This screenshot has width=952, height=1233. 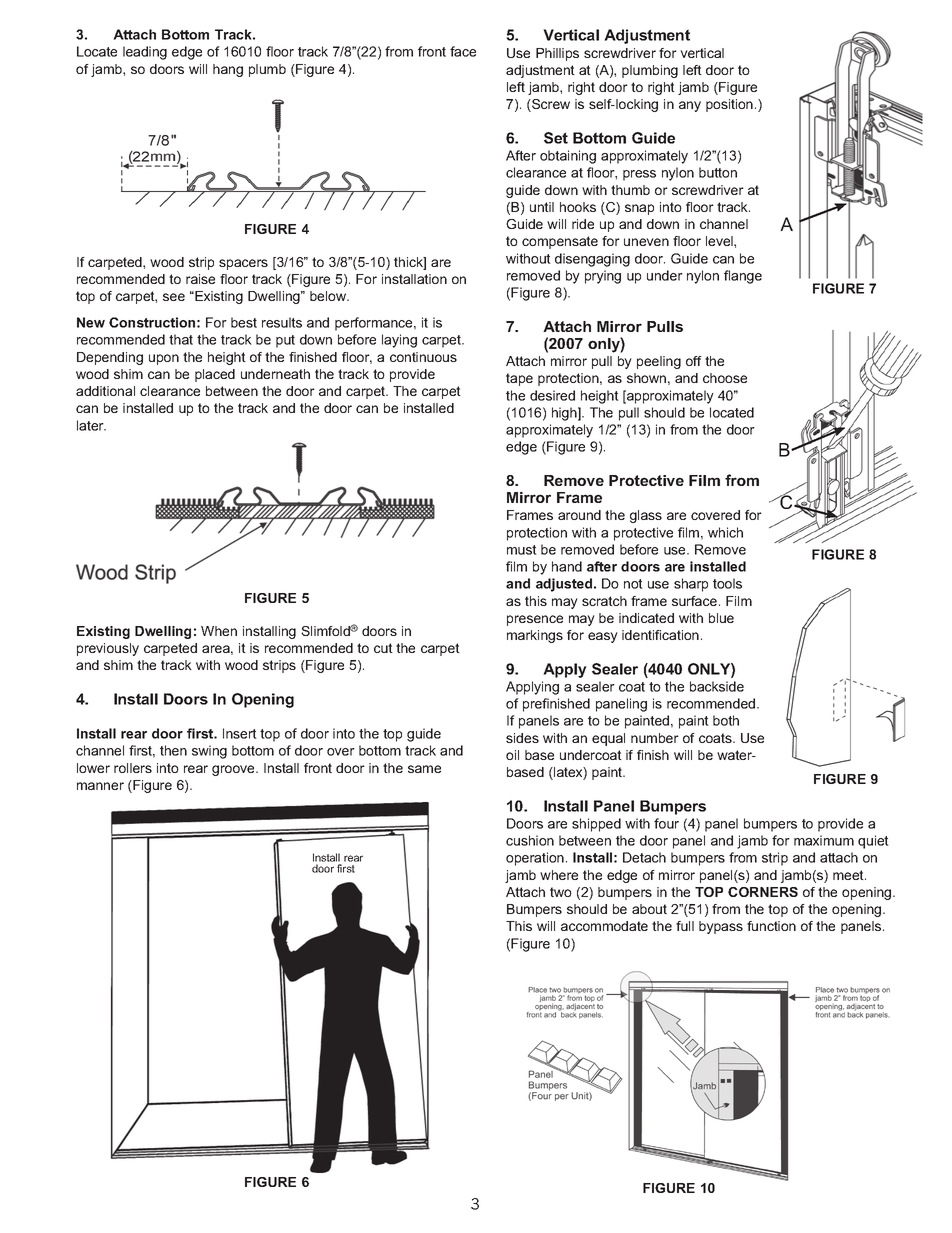 I want to click on around, so click(x=579, y=515).
